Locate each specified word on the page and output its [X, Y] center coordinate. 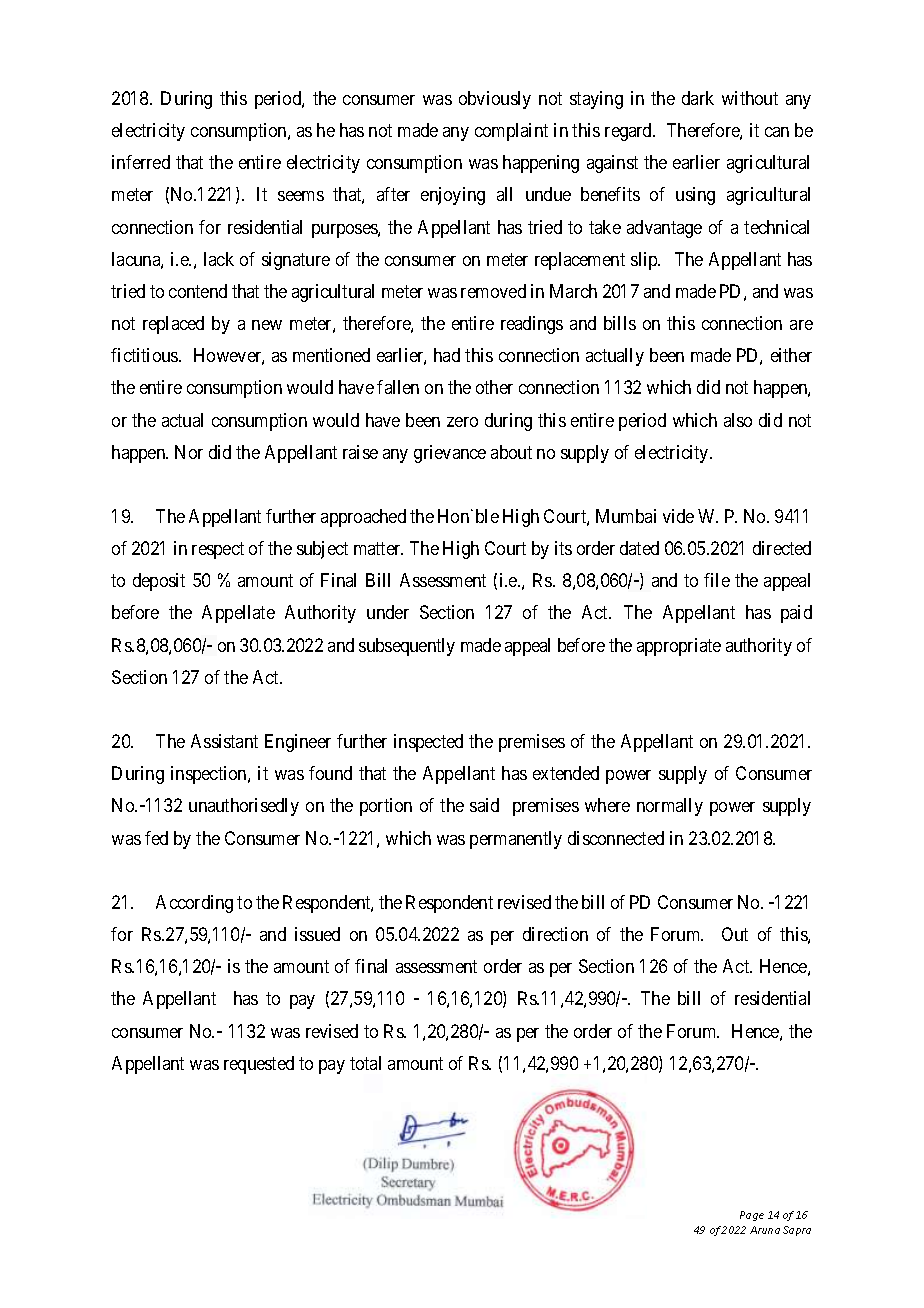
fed [156, 838]
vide [678, 516]
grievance [450, 454]
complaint [511, 132]
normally [670, 807]
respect [218, 550]
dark [698, 98]
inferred [141, 162]
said [484, 805]
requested [259, 1065]
